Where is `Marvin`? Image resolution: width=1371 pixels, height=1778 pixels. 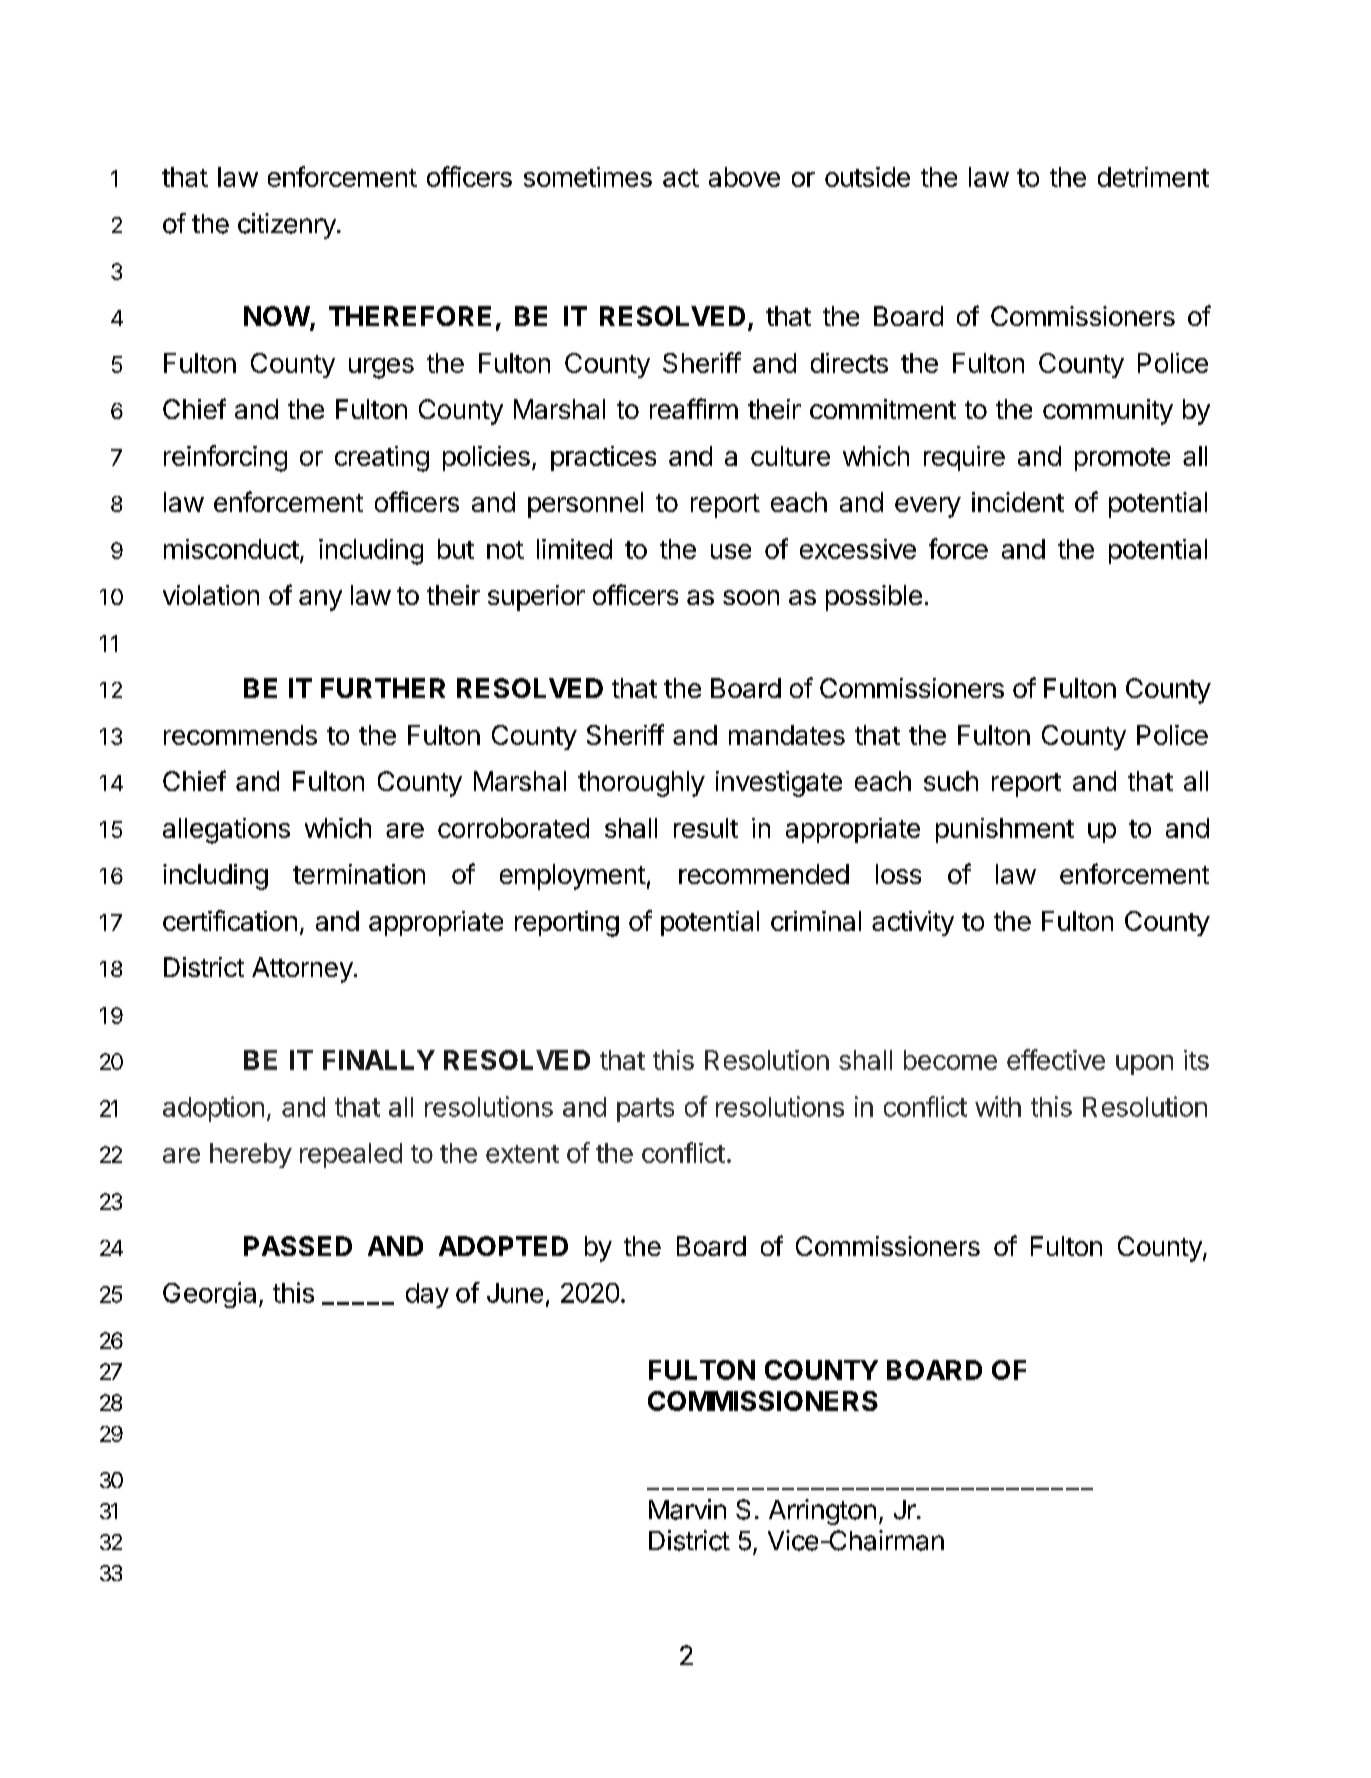 Marvin is located at coordinates (687, 1509).
